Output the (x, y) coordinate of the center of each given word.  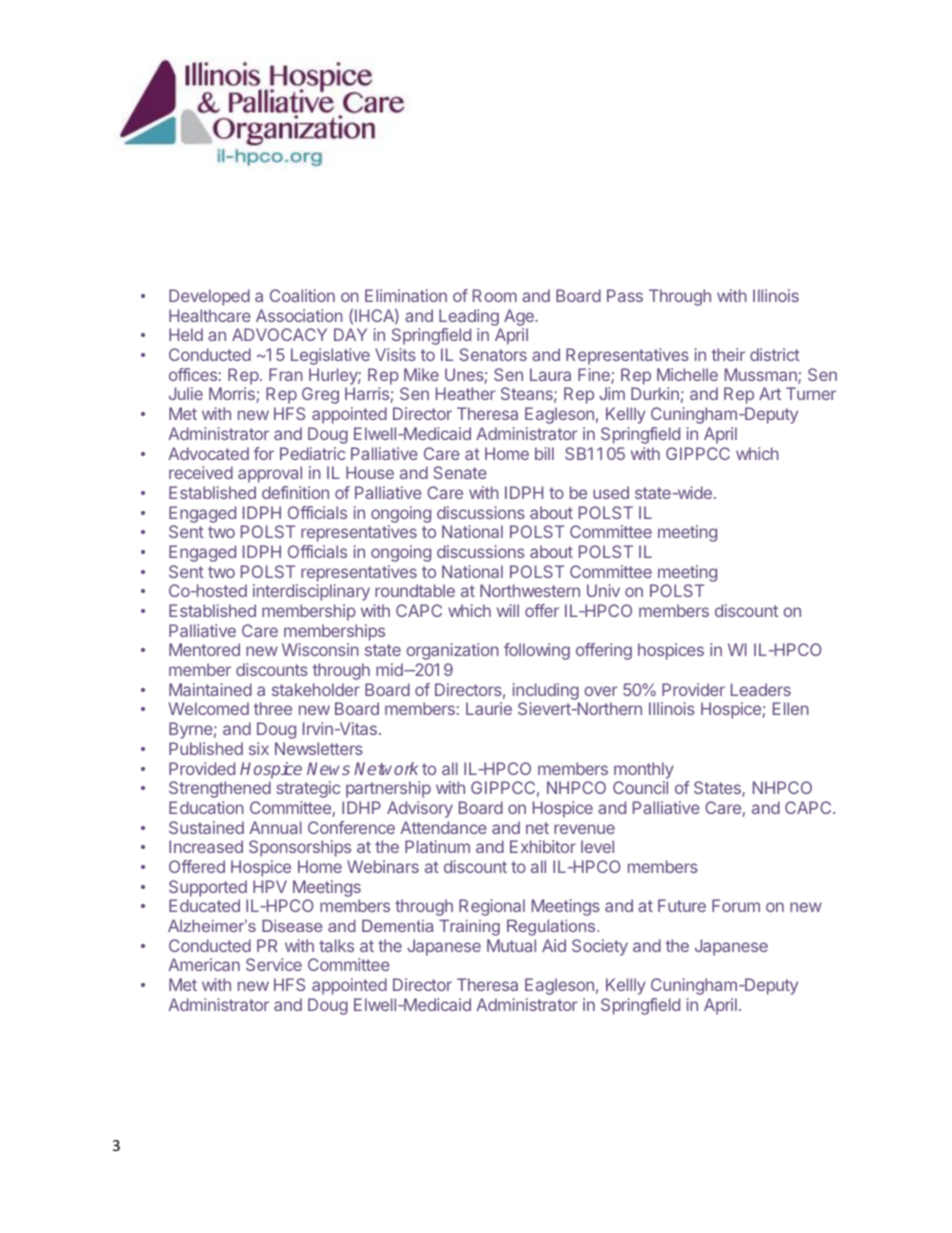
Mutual (511, 945)
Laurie (489, 708)
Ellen (791, 708)
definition (295, 492)
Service (274, 964)
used (611, 492)
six (259, 748)
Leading (469, 317)
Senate (460, 472)
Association (299, 315)
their (728, 354)
